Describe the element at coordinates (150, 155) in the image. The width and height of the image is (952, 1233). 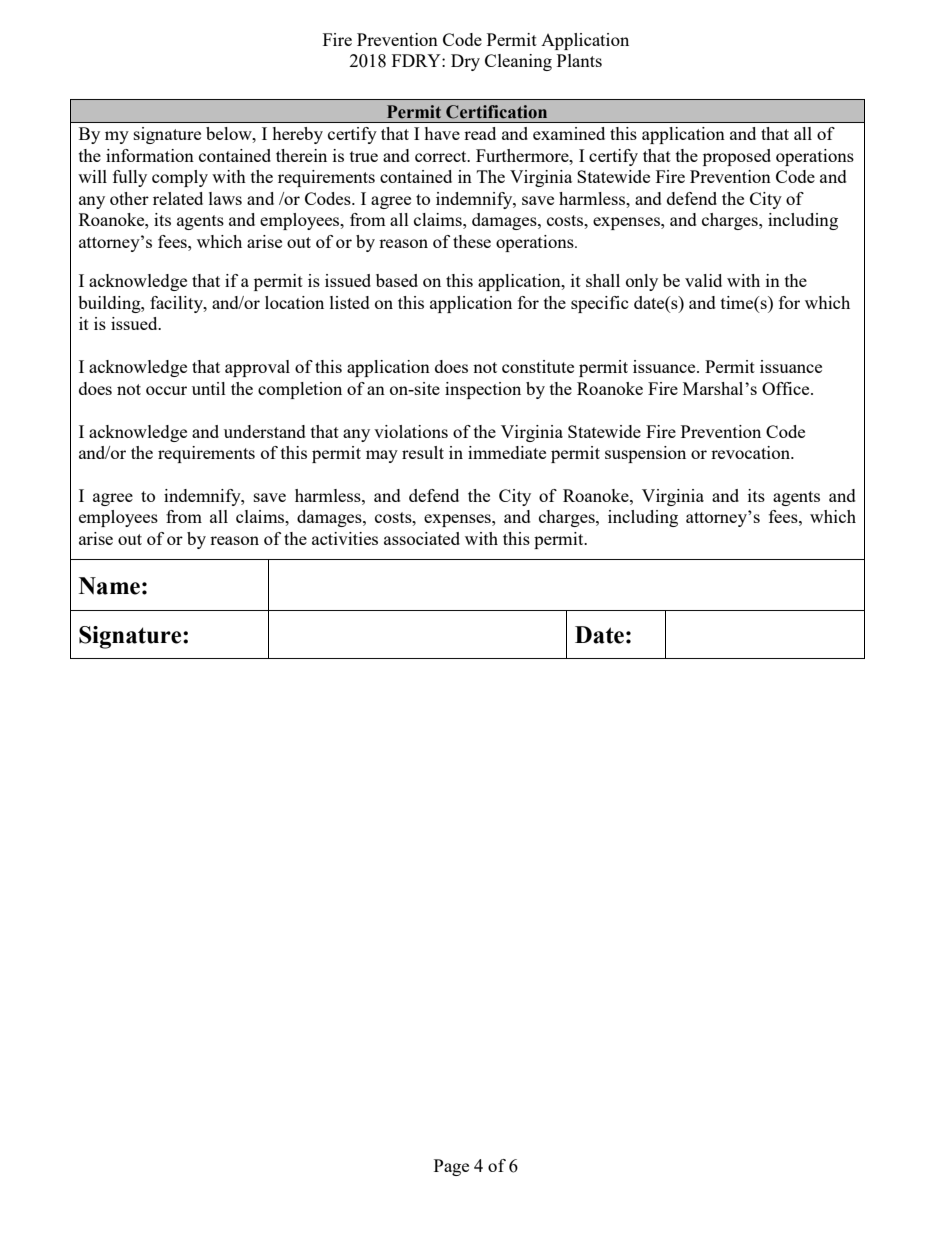
I see `information` at that location.
